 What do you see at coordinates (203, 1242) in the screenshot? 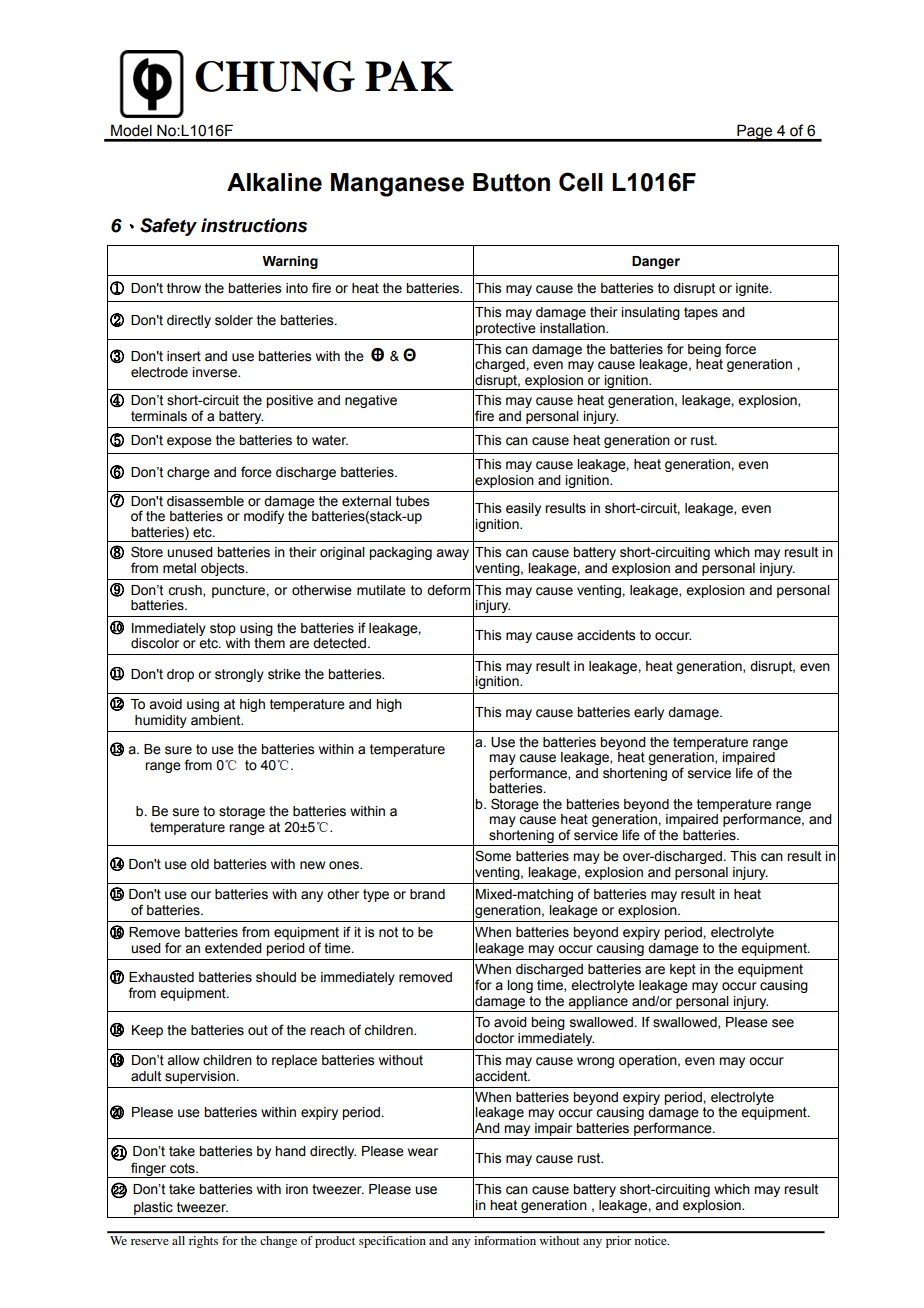
I see `rights` at bounding box center [203, 1242].
